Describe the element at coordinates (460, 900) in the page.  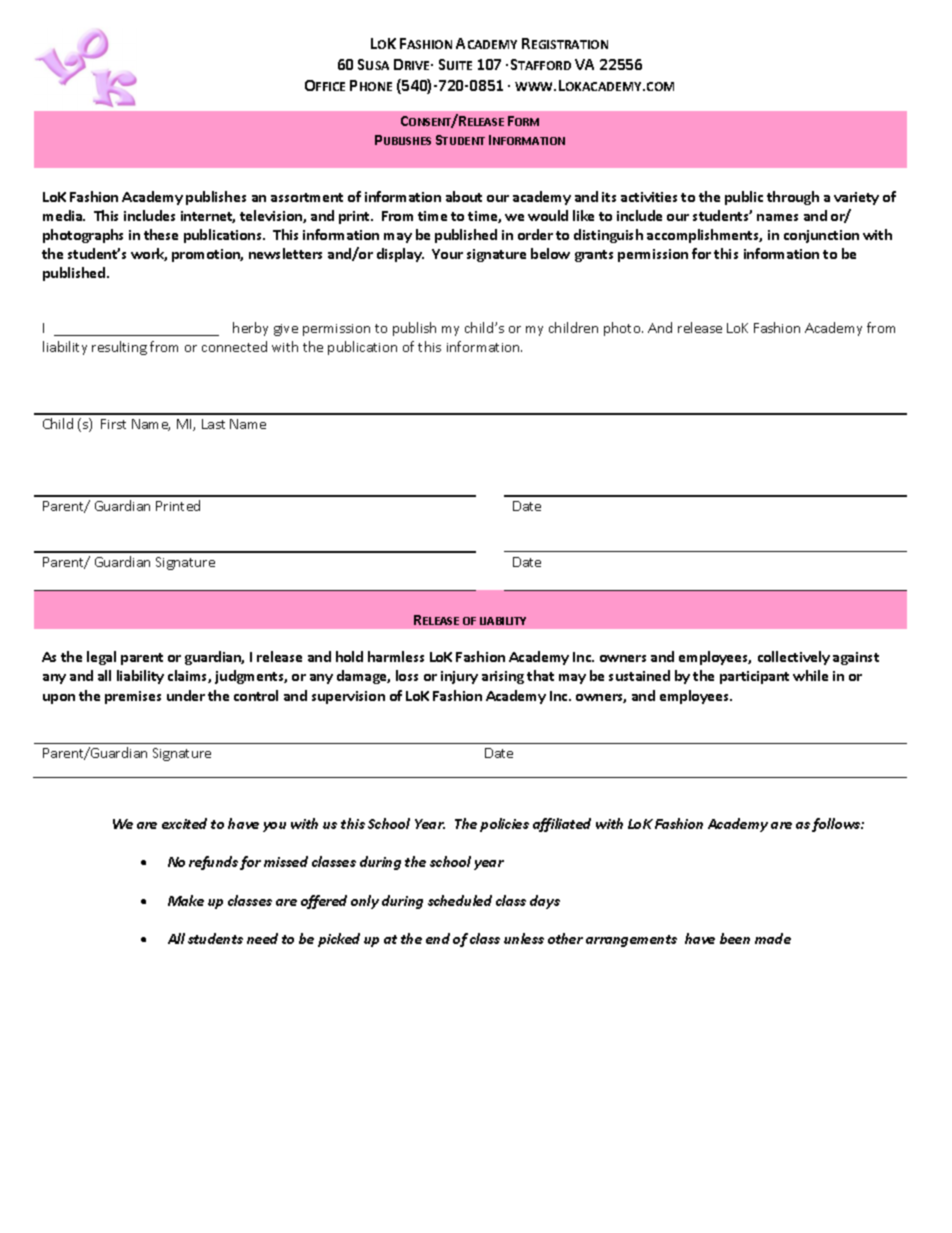
I see `scheduled` at that location.
